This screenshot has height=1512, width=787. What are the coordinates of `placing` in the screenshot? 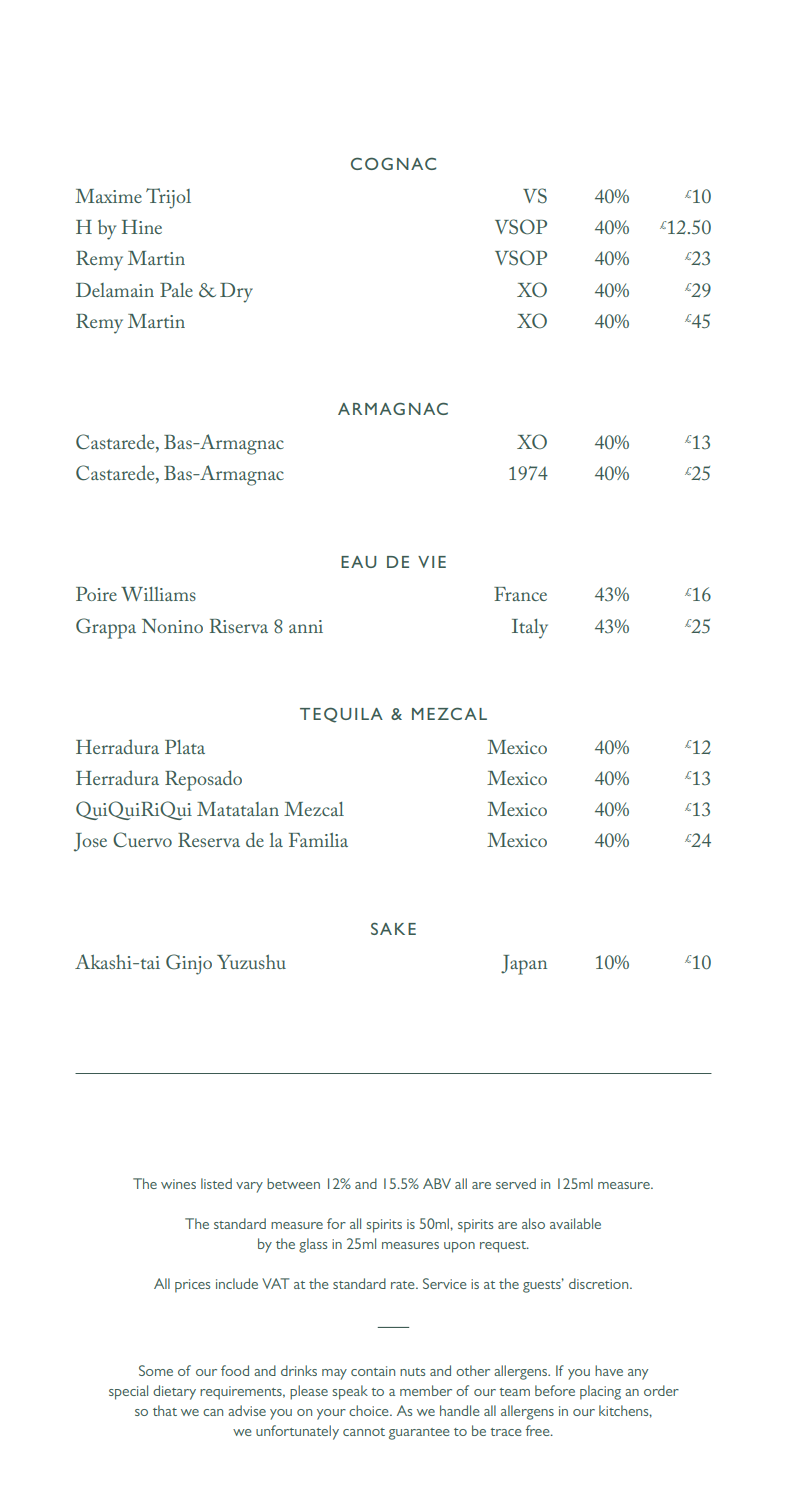 It's located at (600, 1392).
